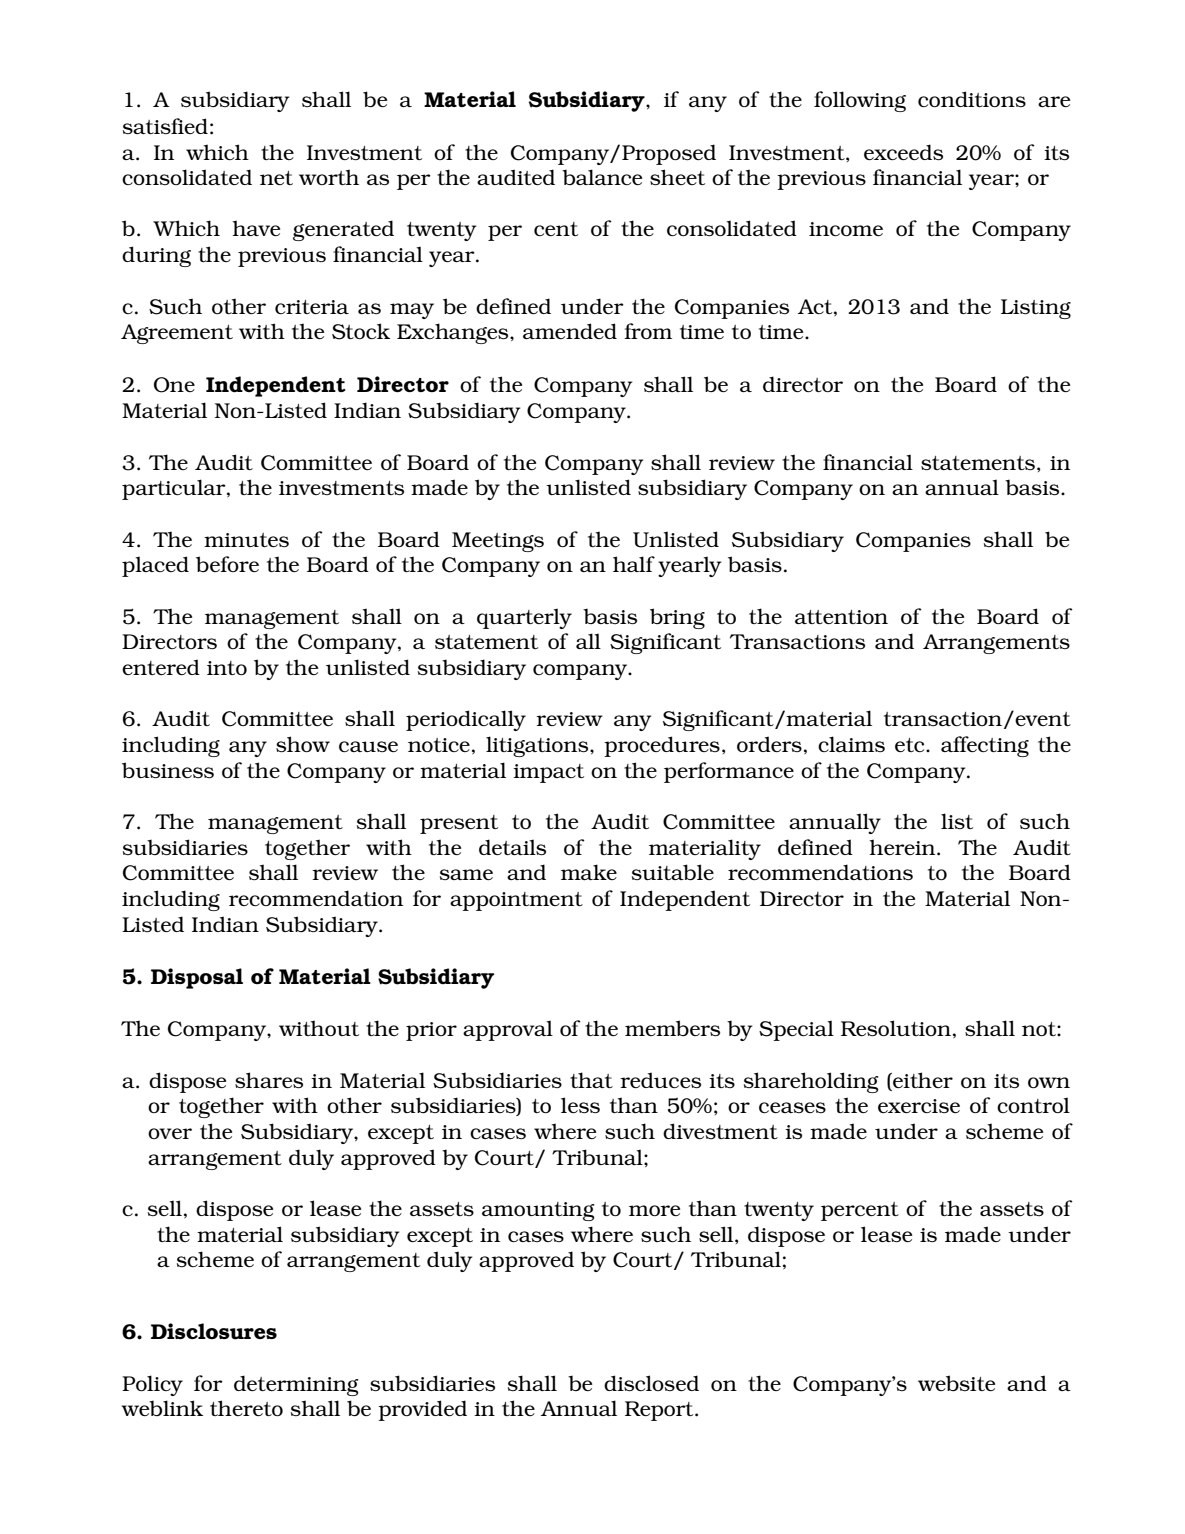 This screenshot has width=1185, height=1534. I want to click on appointment, so click(516, 901).
